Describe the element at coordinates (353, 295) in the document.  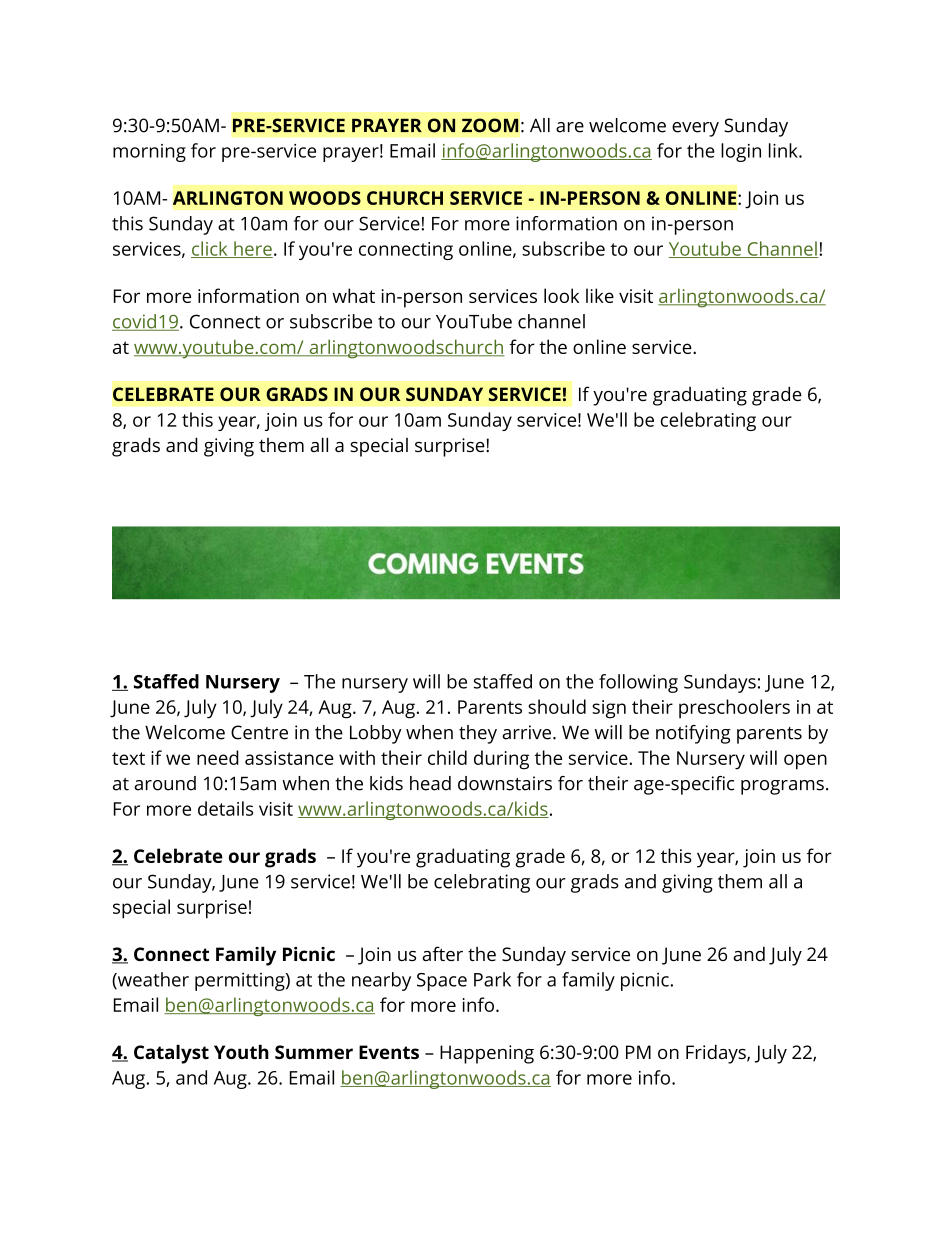
I see `what` at that location.
